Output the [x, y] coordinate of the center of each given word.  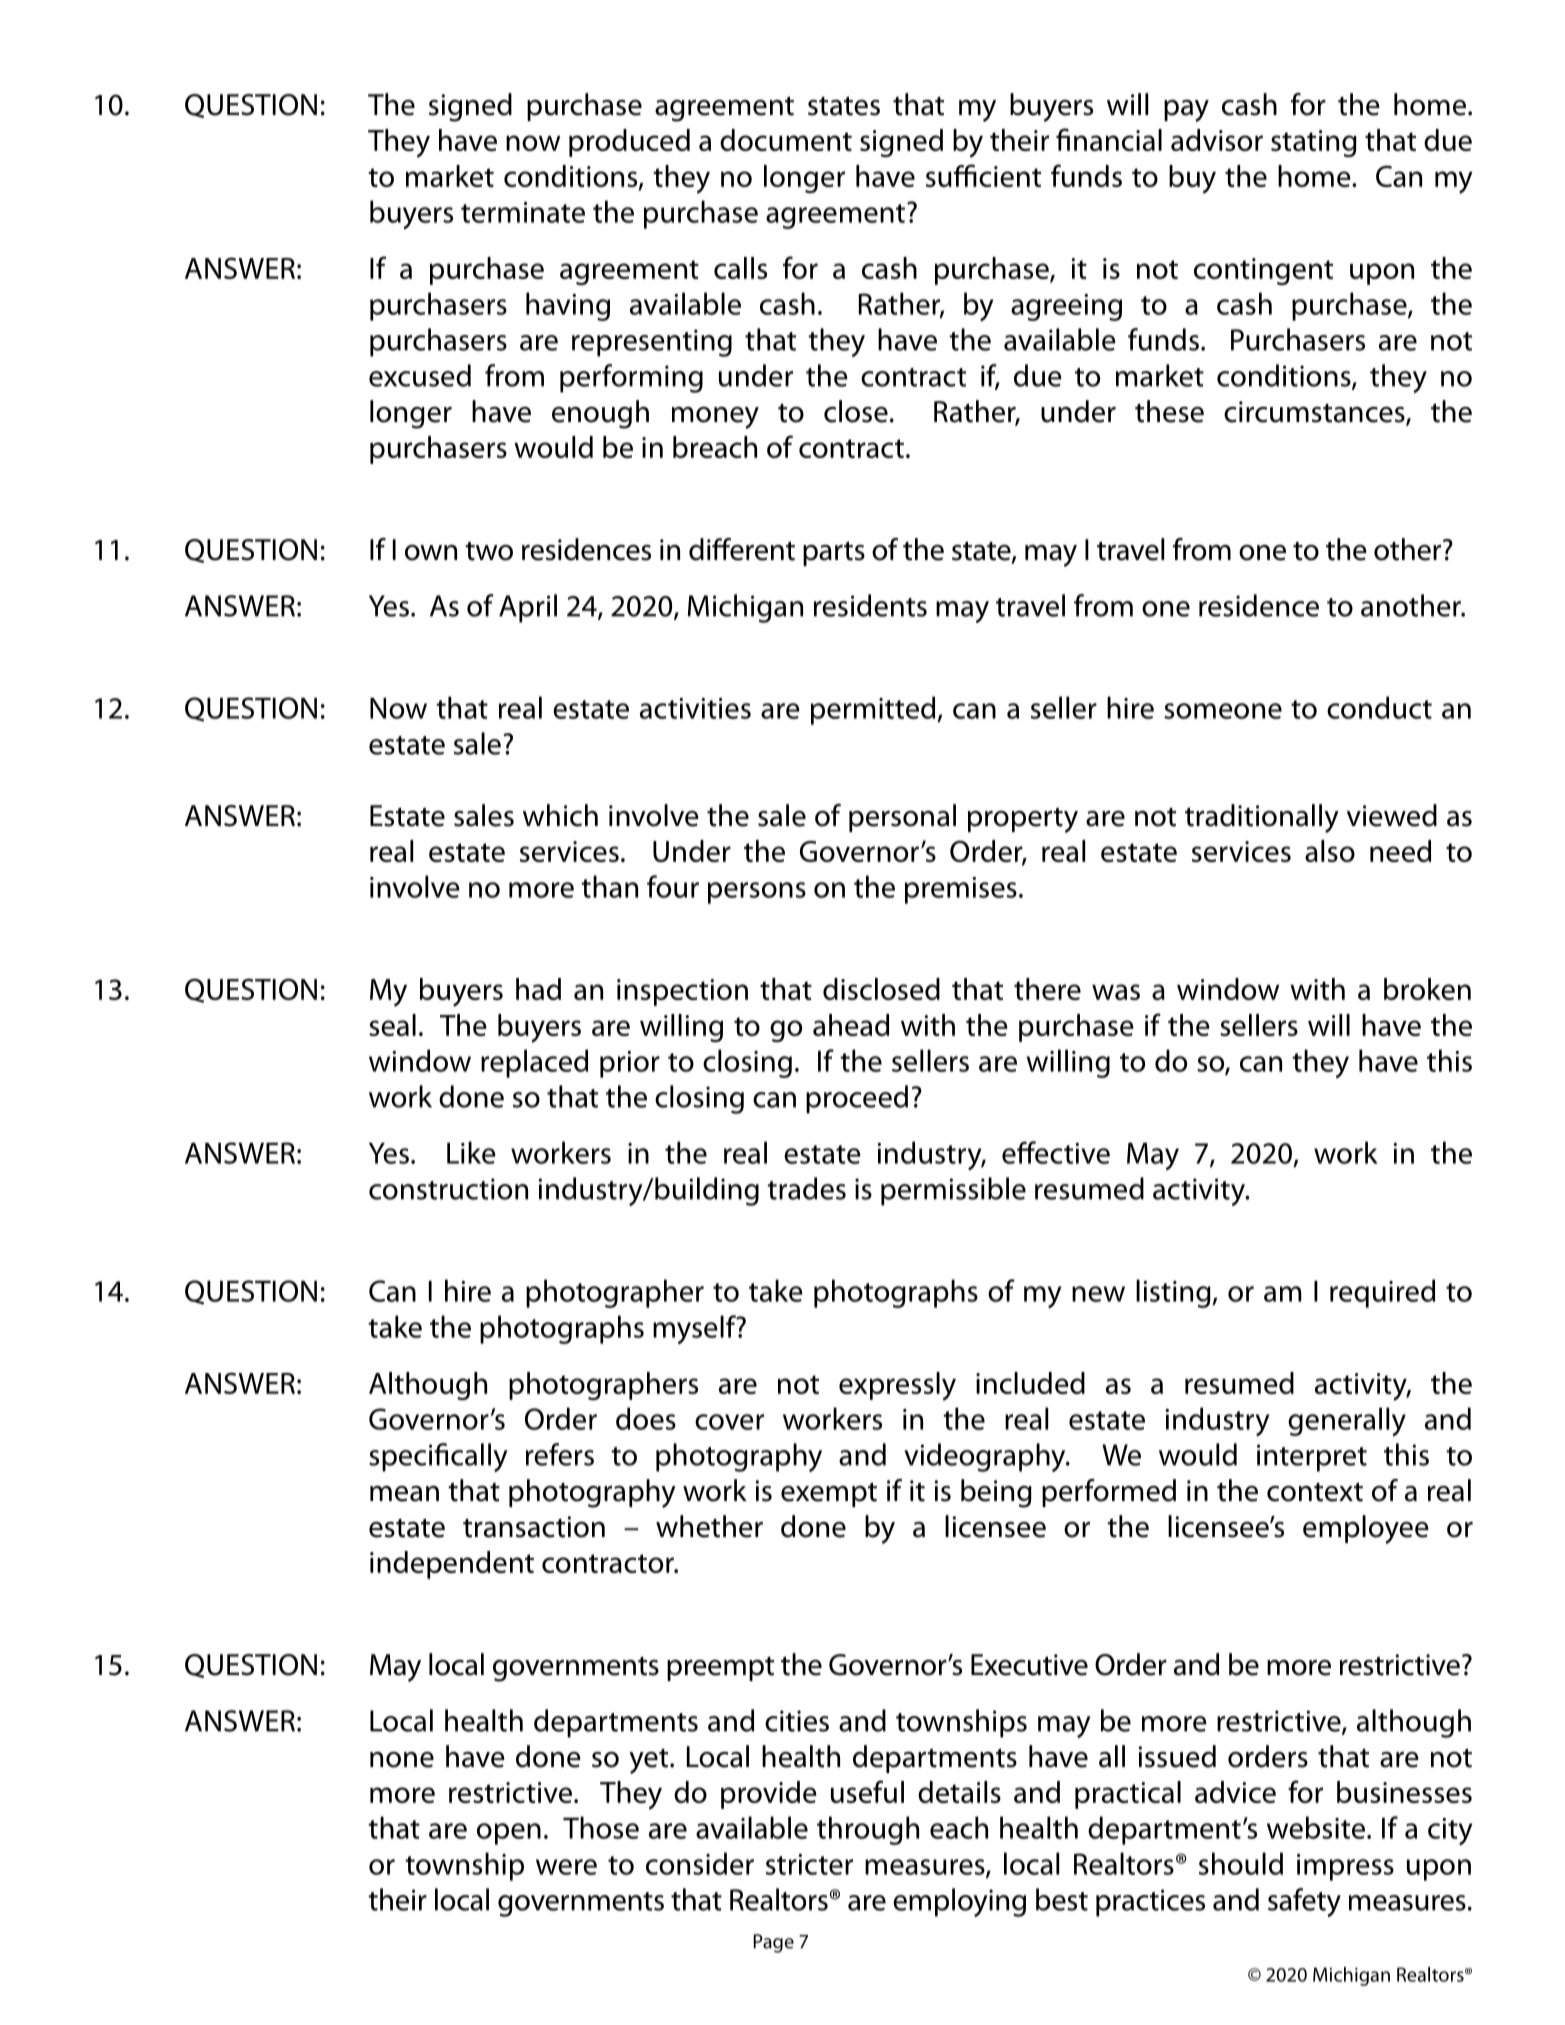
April [528, 608]
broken [1427, 989]
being [996, 1493]
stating [1314, 143]
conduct [1379, 707]
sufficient [983, 175]
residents [870, 605]
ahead [851, 1025]
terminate [523, 212]
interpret [1312, 1458]
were [566, 1867]
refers [560, 1454]
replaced [534, 1063]
